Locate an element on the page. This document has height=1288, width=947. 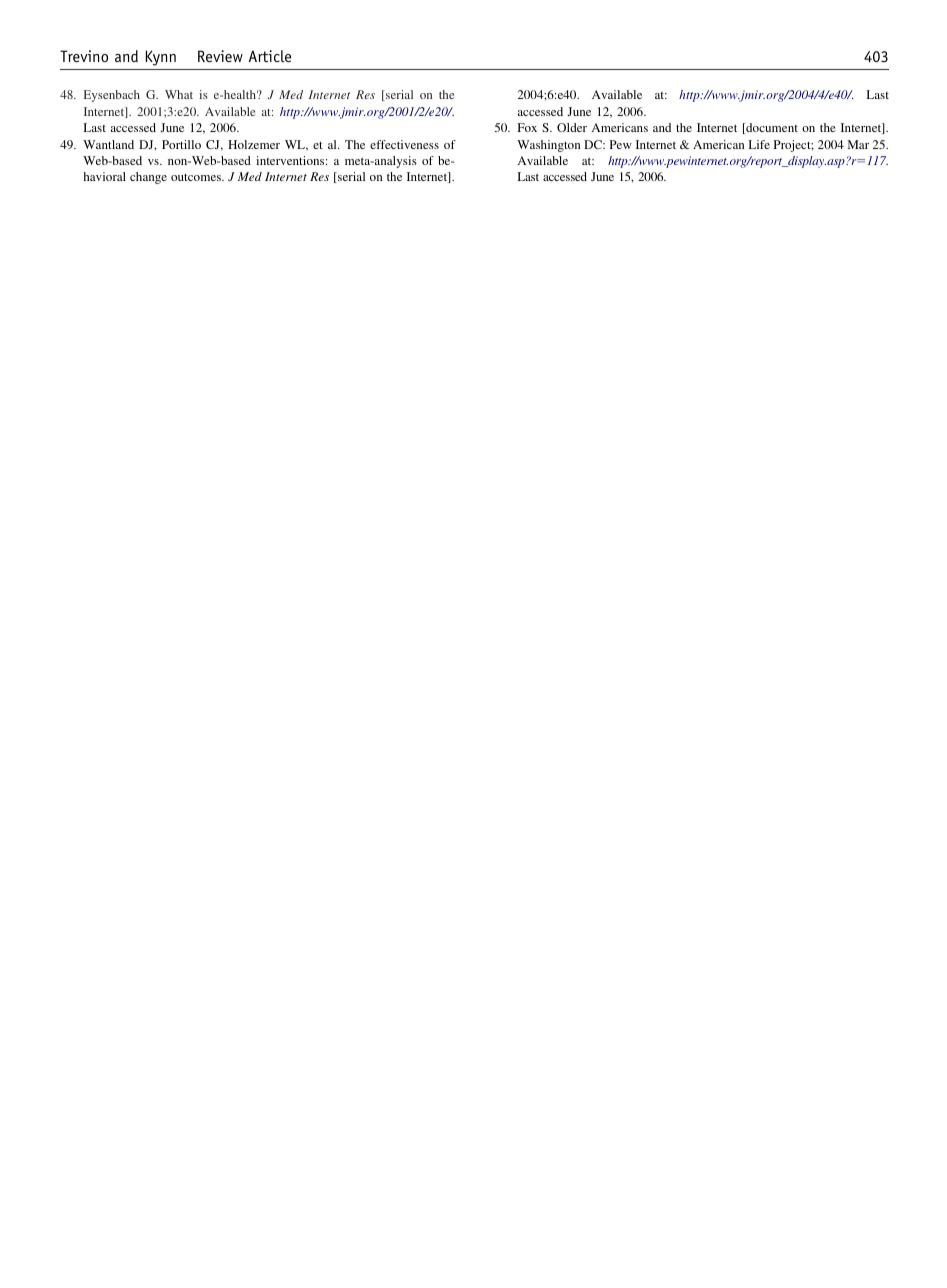
Older is located at coordinates (572, 127).
